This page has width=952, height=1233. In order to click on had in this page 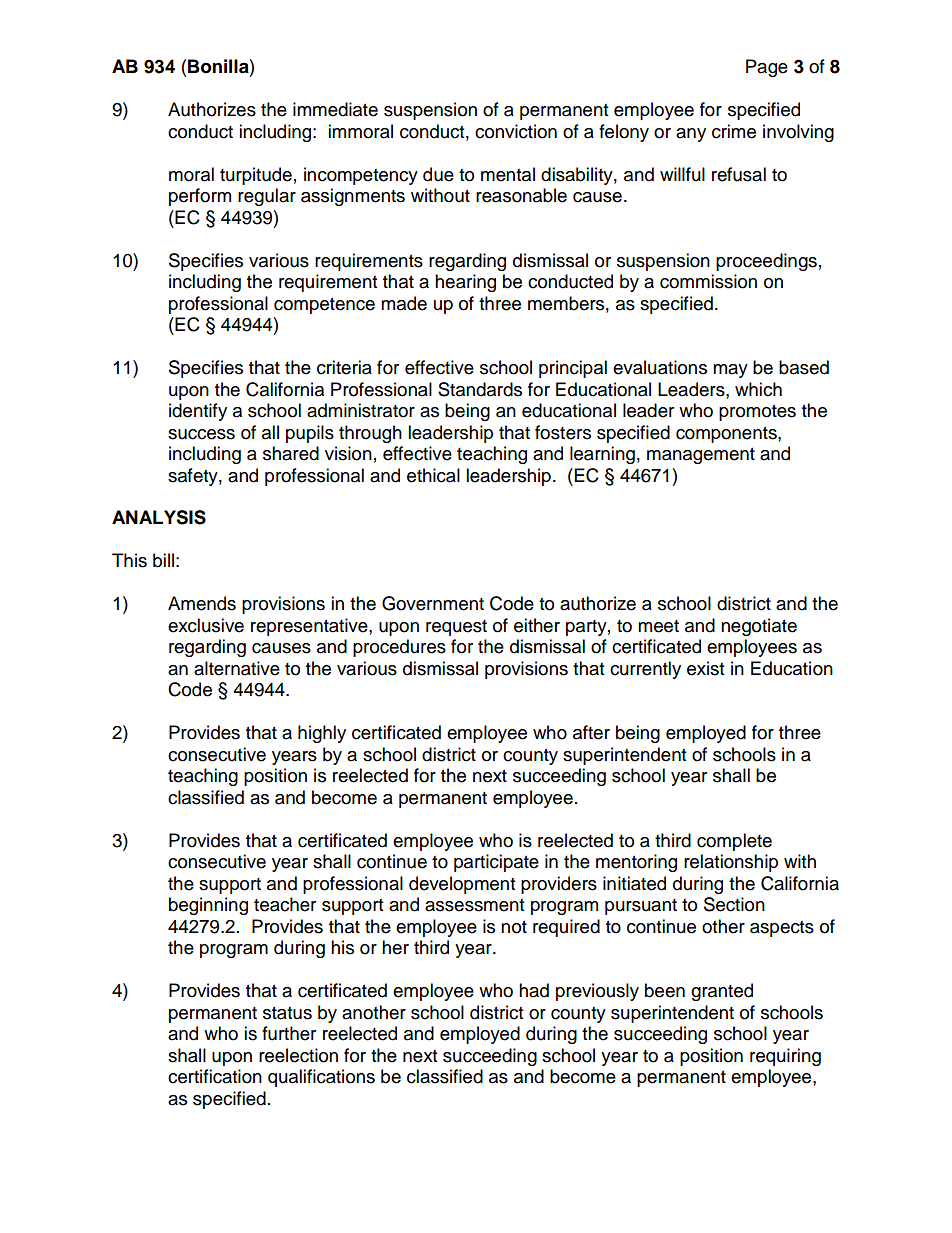, I will do `click(534, 990)`.
